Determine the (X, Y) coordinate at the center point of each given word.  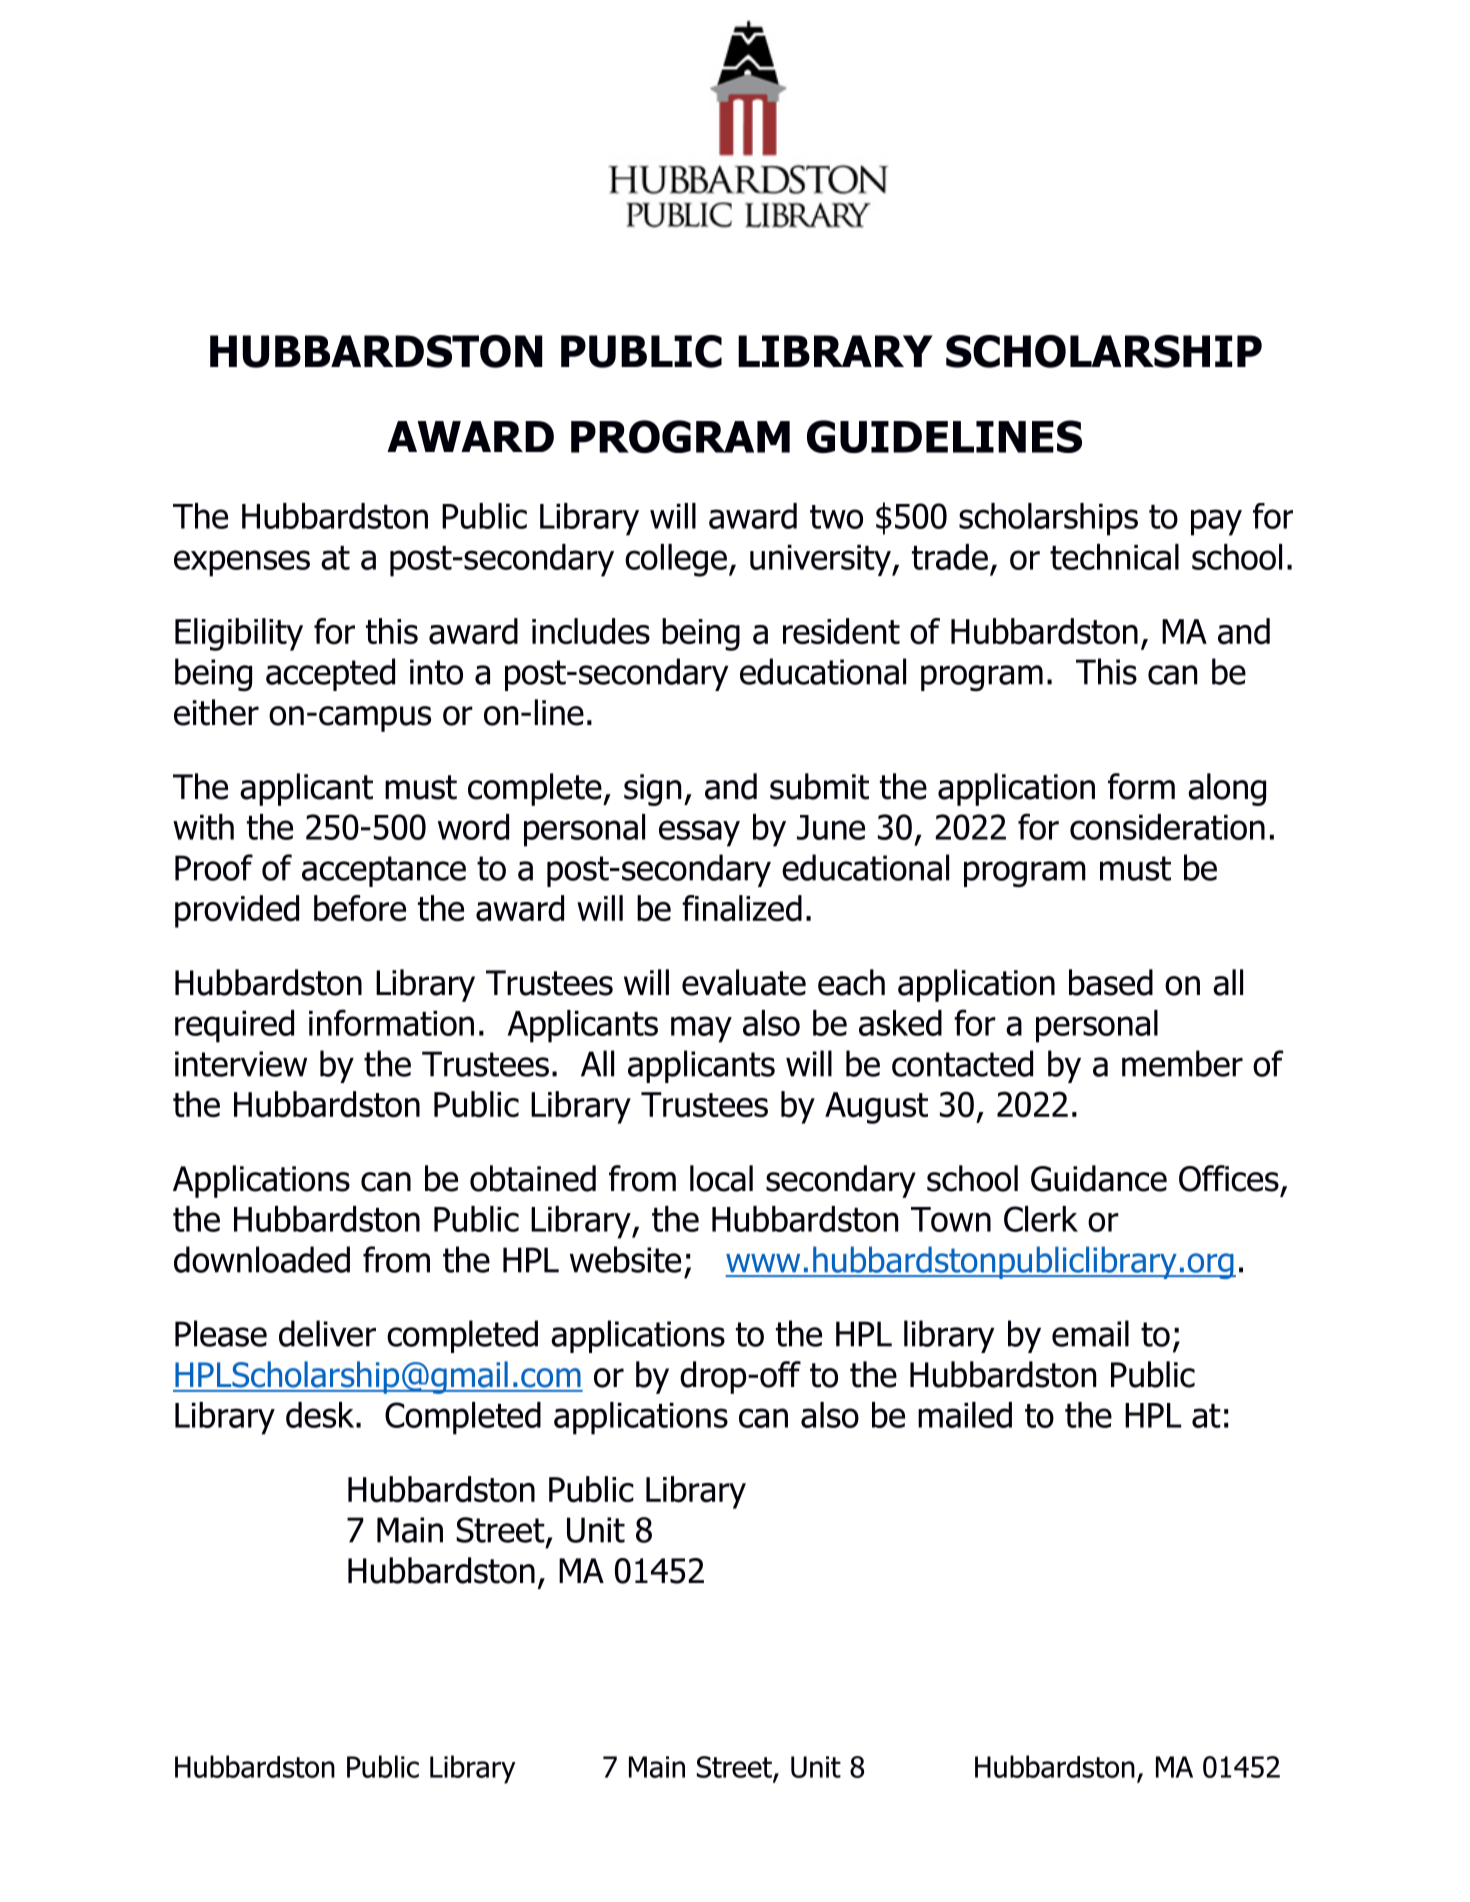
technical (1114, 557)
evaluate (744, 982)
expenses (242, 563)
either (216, 712)
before (360, 908)
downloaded (262, 1259)
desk (321, 1415)
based (1111, 982)
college (676, 560)
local (721, 1178)
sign (652, 790)
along (1227, 789)
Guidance (1099, 1178)
